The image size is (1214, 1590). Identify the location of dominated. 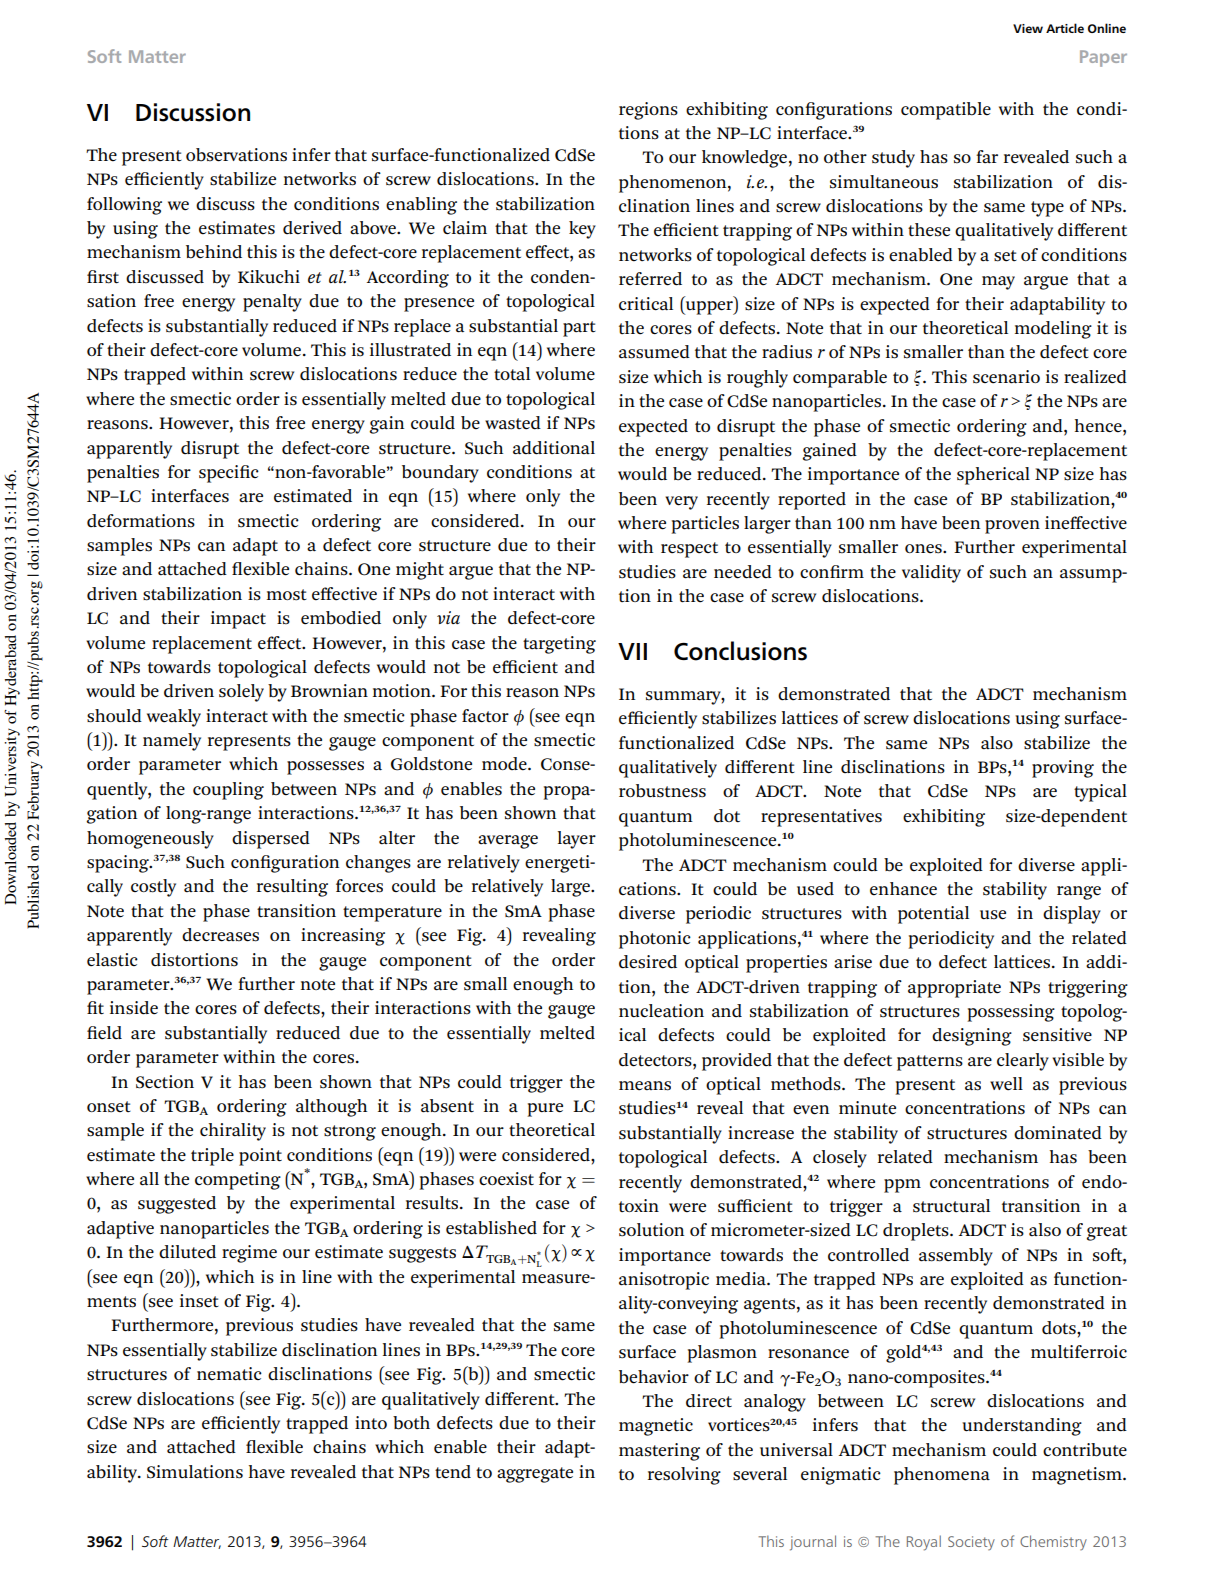
(1058, 1133).
